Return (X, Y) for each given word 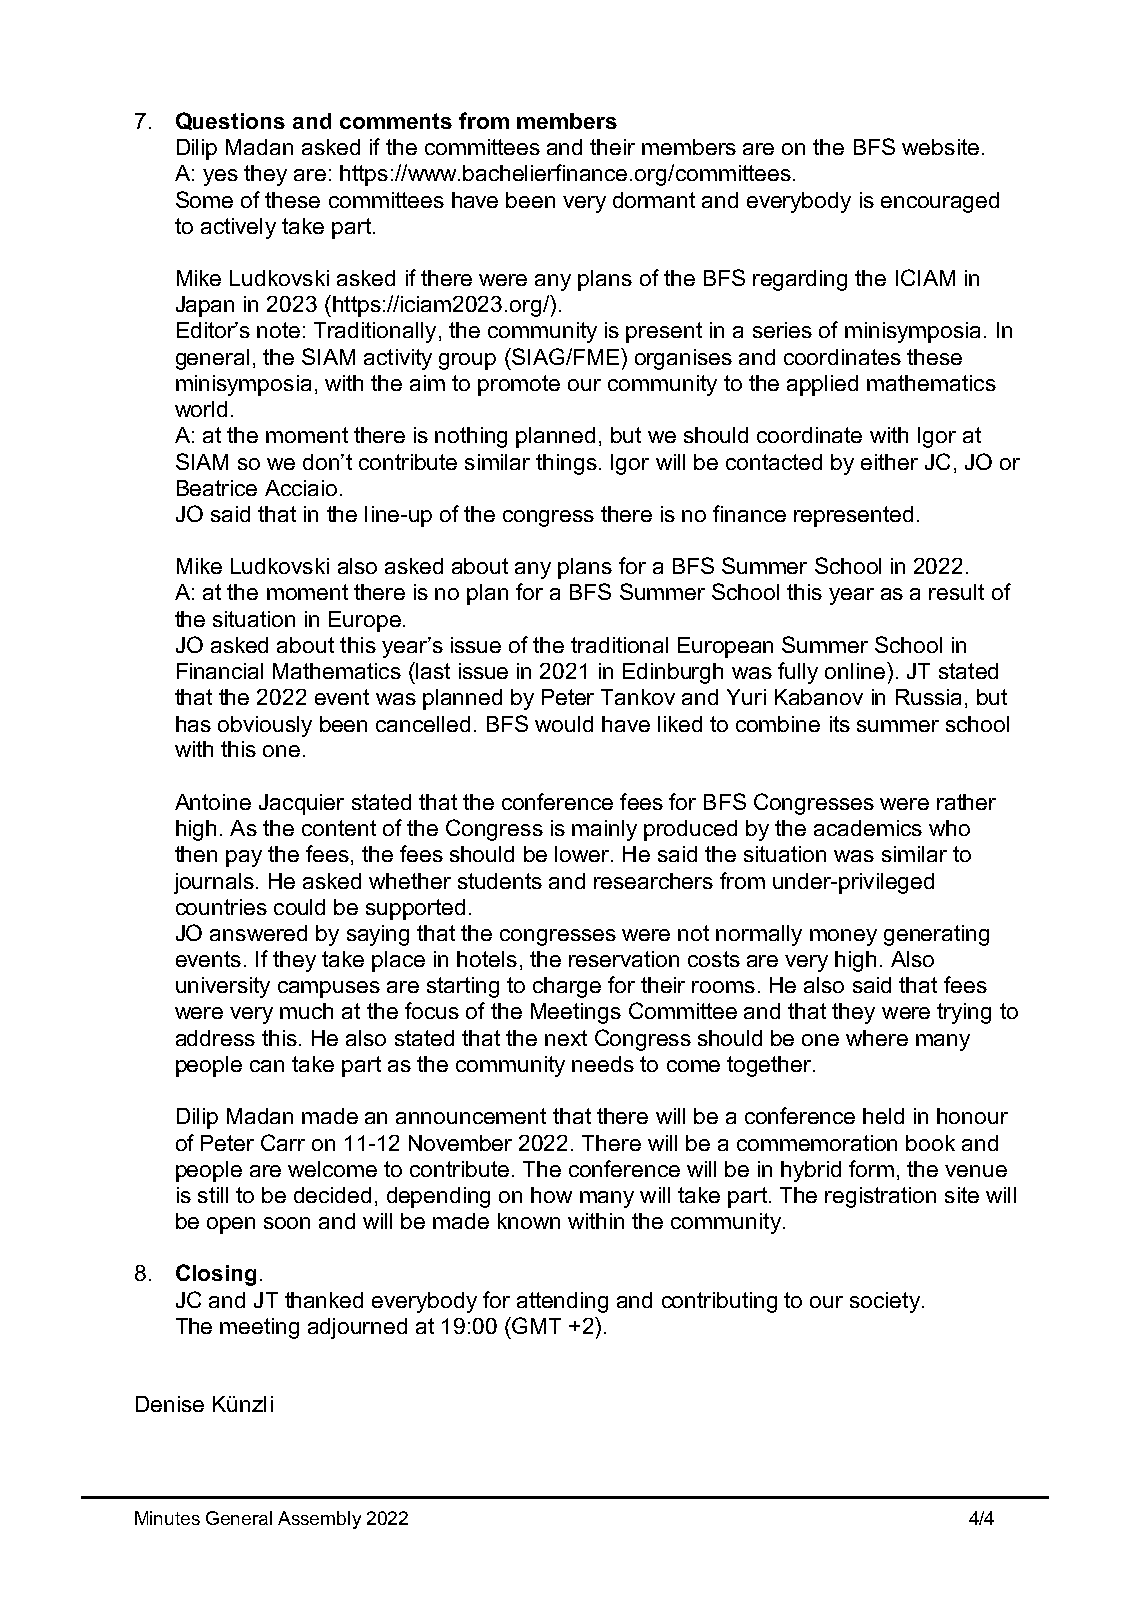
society (885, 1302)
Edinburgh (673, 673)
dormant (654, 200)
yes (220, 177)
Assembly (319, 1520)
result (956, 592)
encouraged (940, 202)
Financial (220, 671)
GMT (535, 1325)
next (566, 1038)
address (215, 1038)
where (877, 1038)
